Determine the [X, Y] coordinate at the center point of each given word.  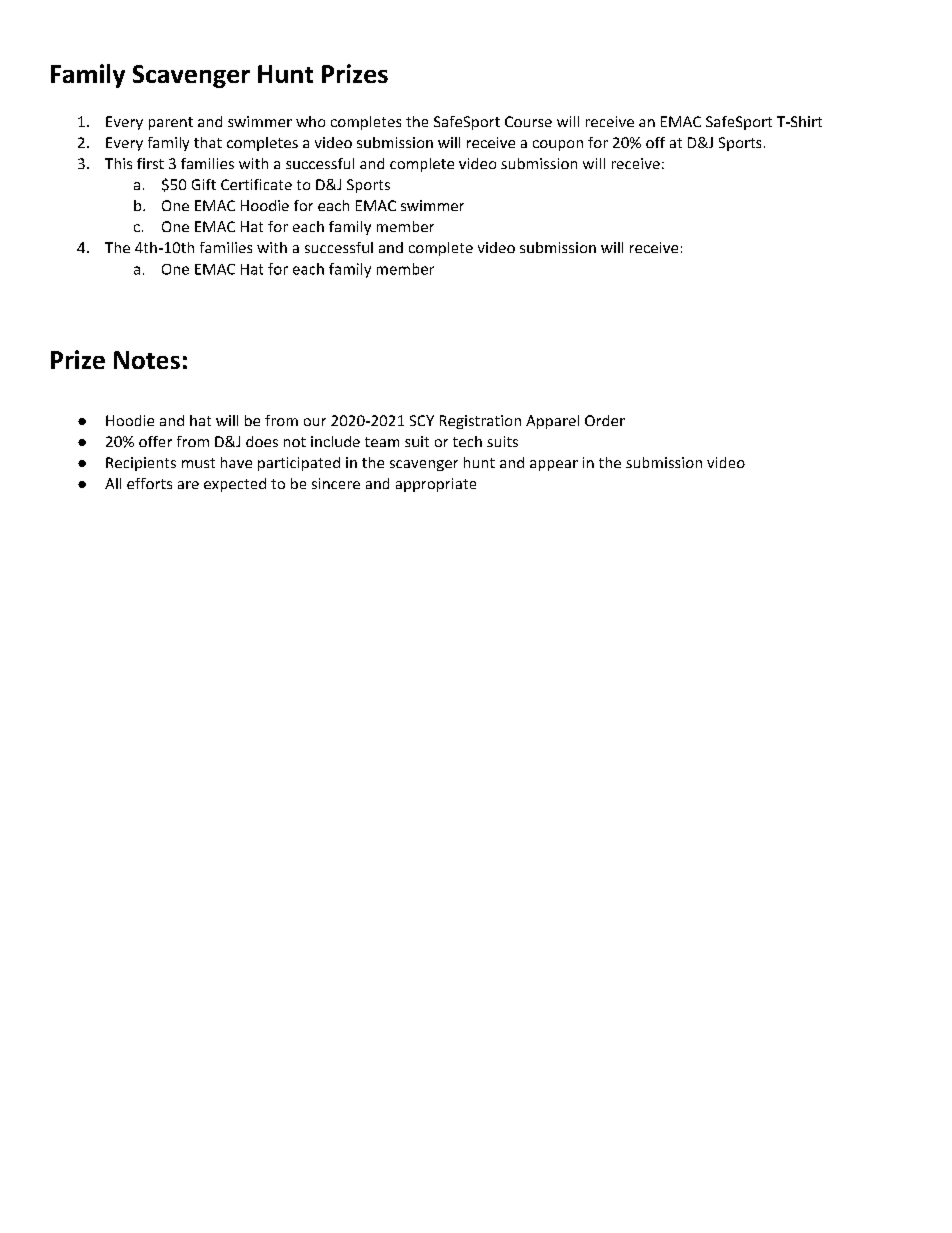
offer [155, 441]
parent [171, 123]
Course [528, 121]
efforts [149, 483]
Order [605, 420]
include [335, 441]
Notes [147, 360]
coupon [558, 145]
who [310, 121]
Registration [480, 422]
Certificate [256, 184]
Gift [204, 184]
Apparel [552, 422]
